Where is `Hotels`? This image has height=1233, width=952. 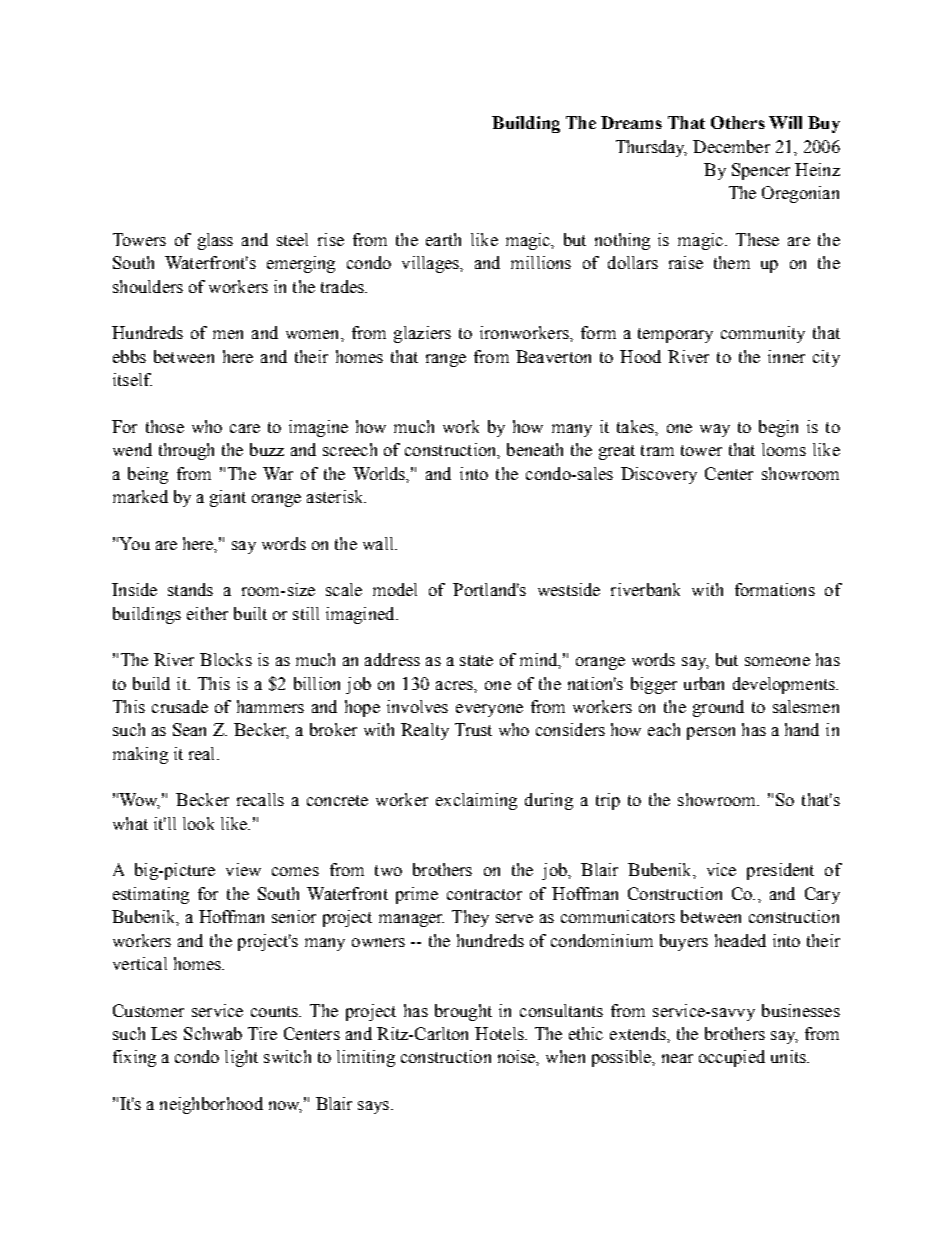
Hotels is located at coordinates (500, 1033).
